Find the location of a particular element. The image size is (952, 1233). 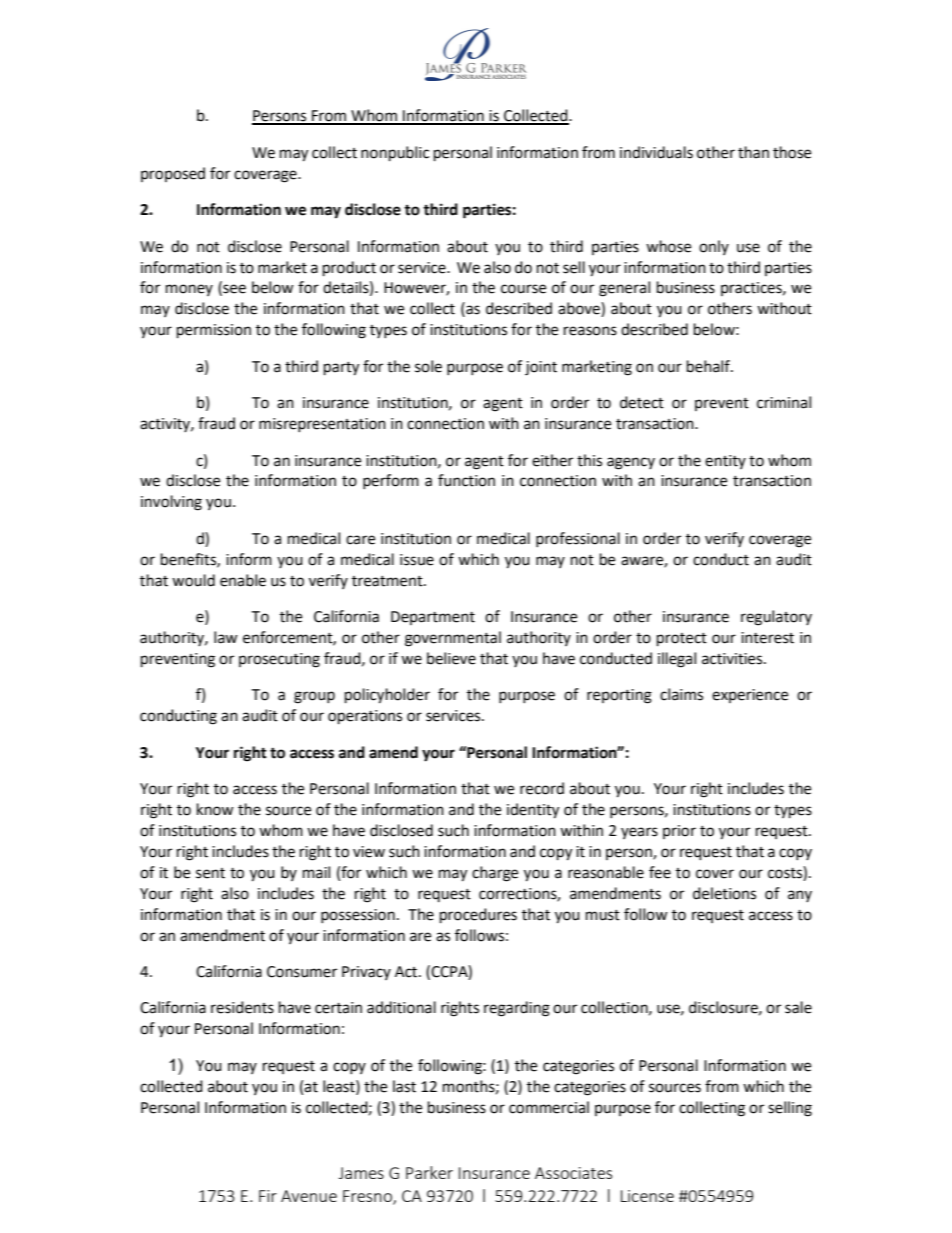

proposed is located at coordinates (173, 174).
